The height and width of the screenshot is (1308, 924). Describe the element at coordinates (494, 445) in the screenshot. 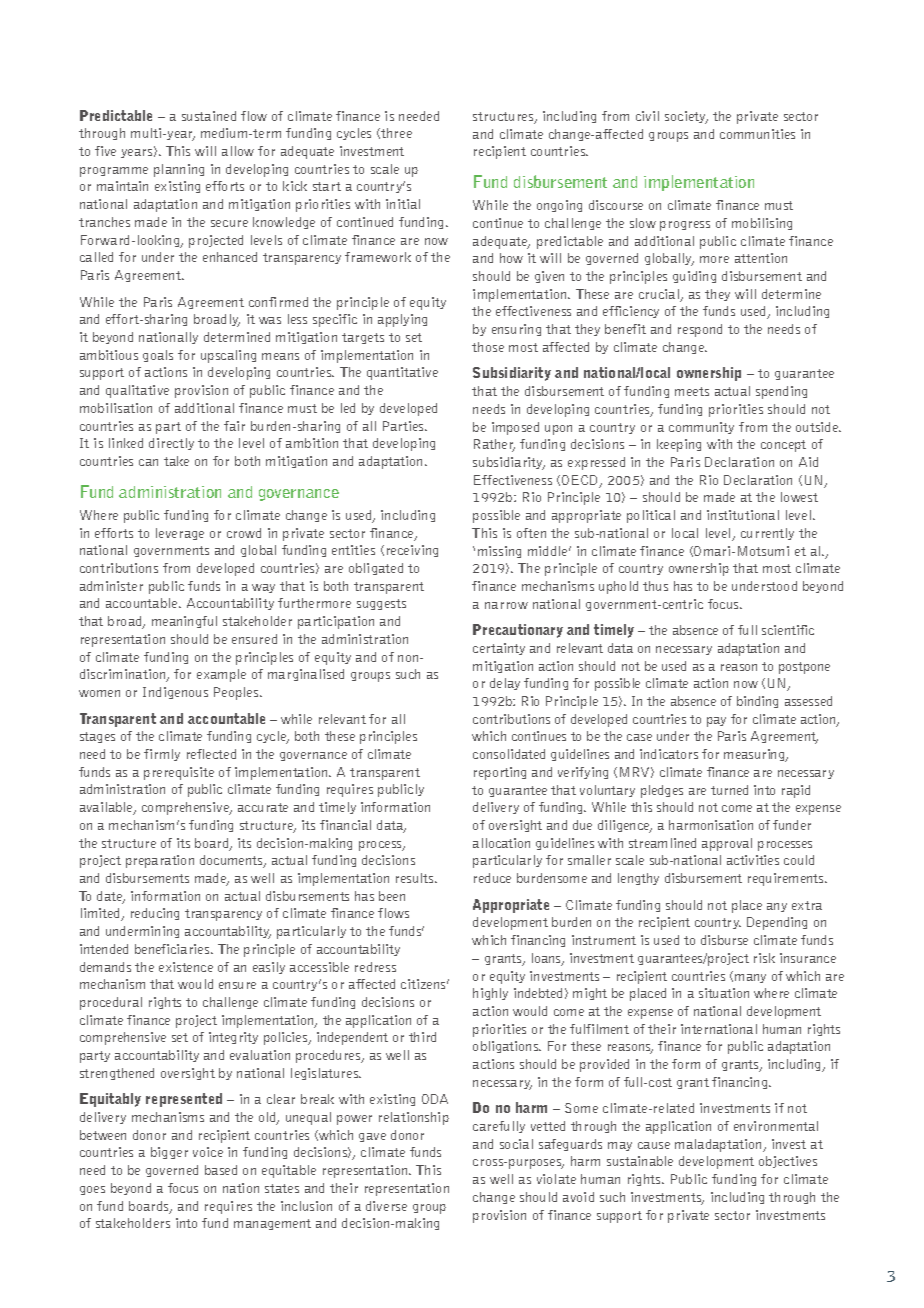

I see `Rather` at that location.
